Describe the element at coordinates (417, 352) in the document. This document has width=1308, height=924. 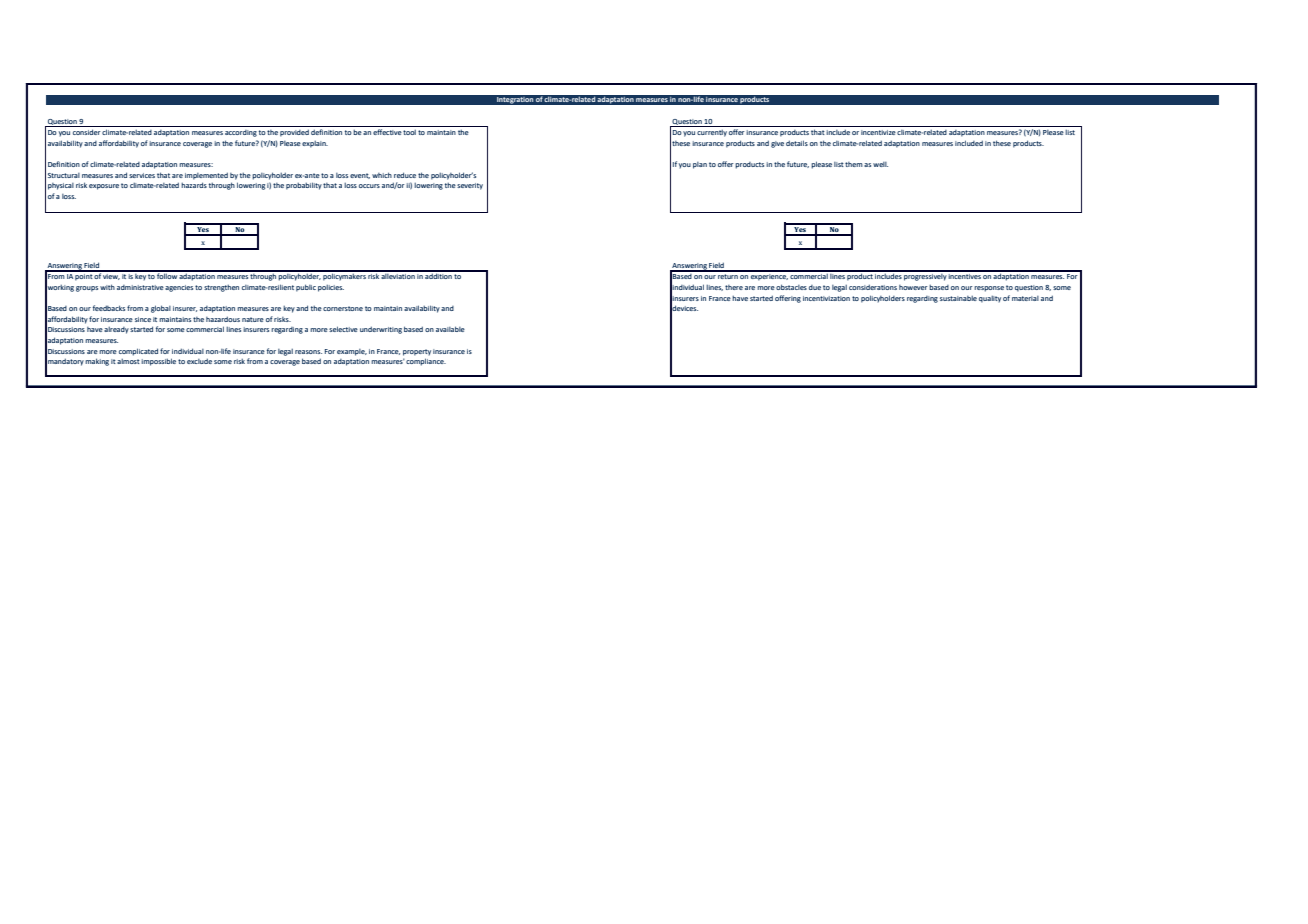
I see `property` at that location.
